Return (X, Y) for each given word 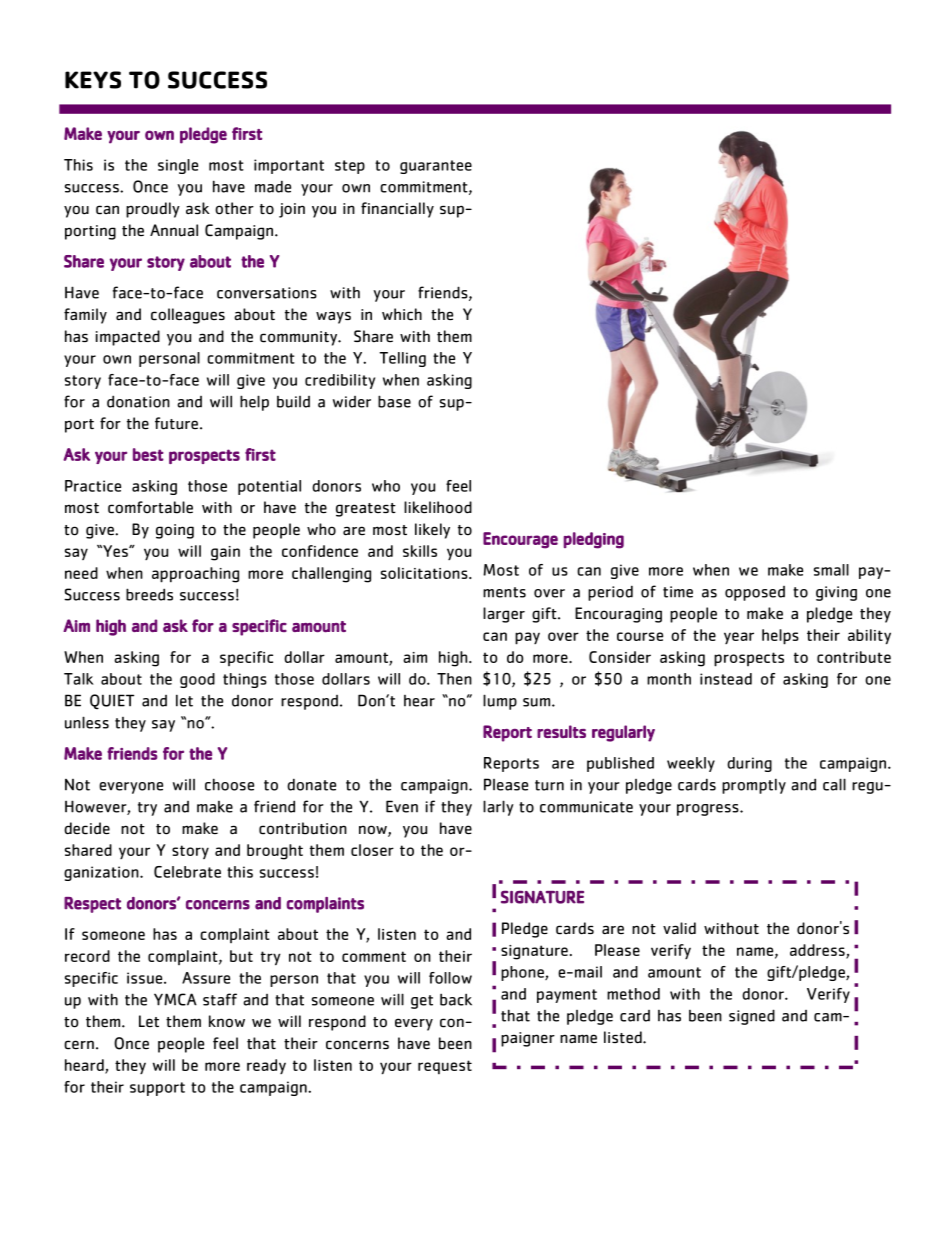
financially (397, 210)
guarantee (436, 167)
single (178, 166)
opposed (755, 593)
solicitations (425, 573)
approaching (195, 575)
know (227, 1021)
